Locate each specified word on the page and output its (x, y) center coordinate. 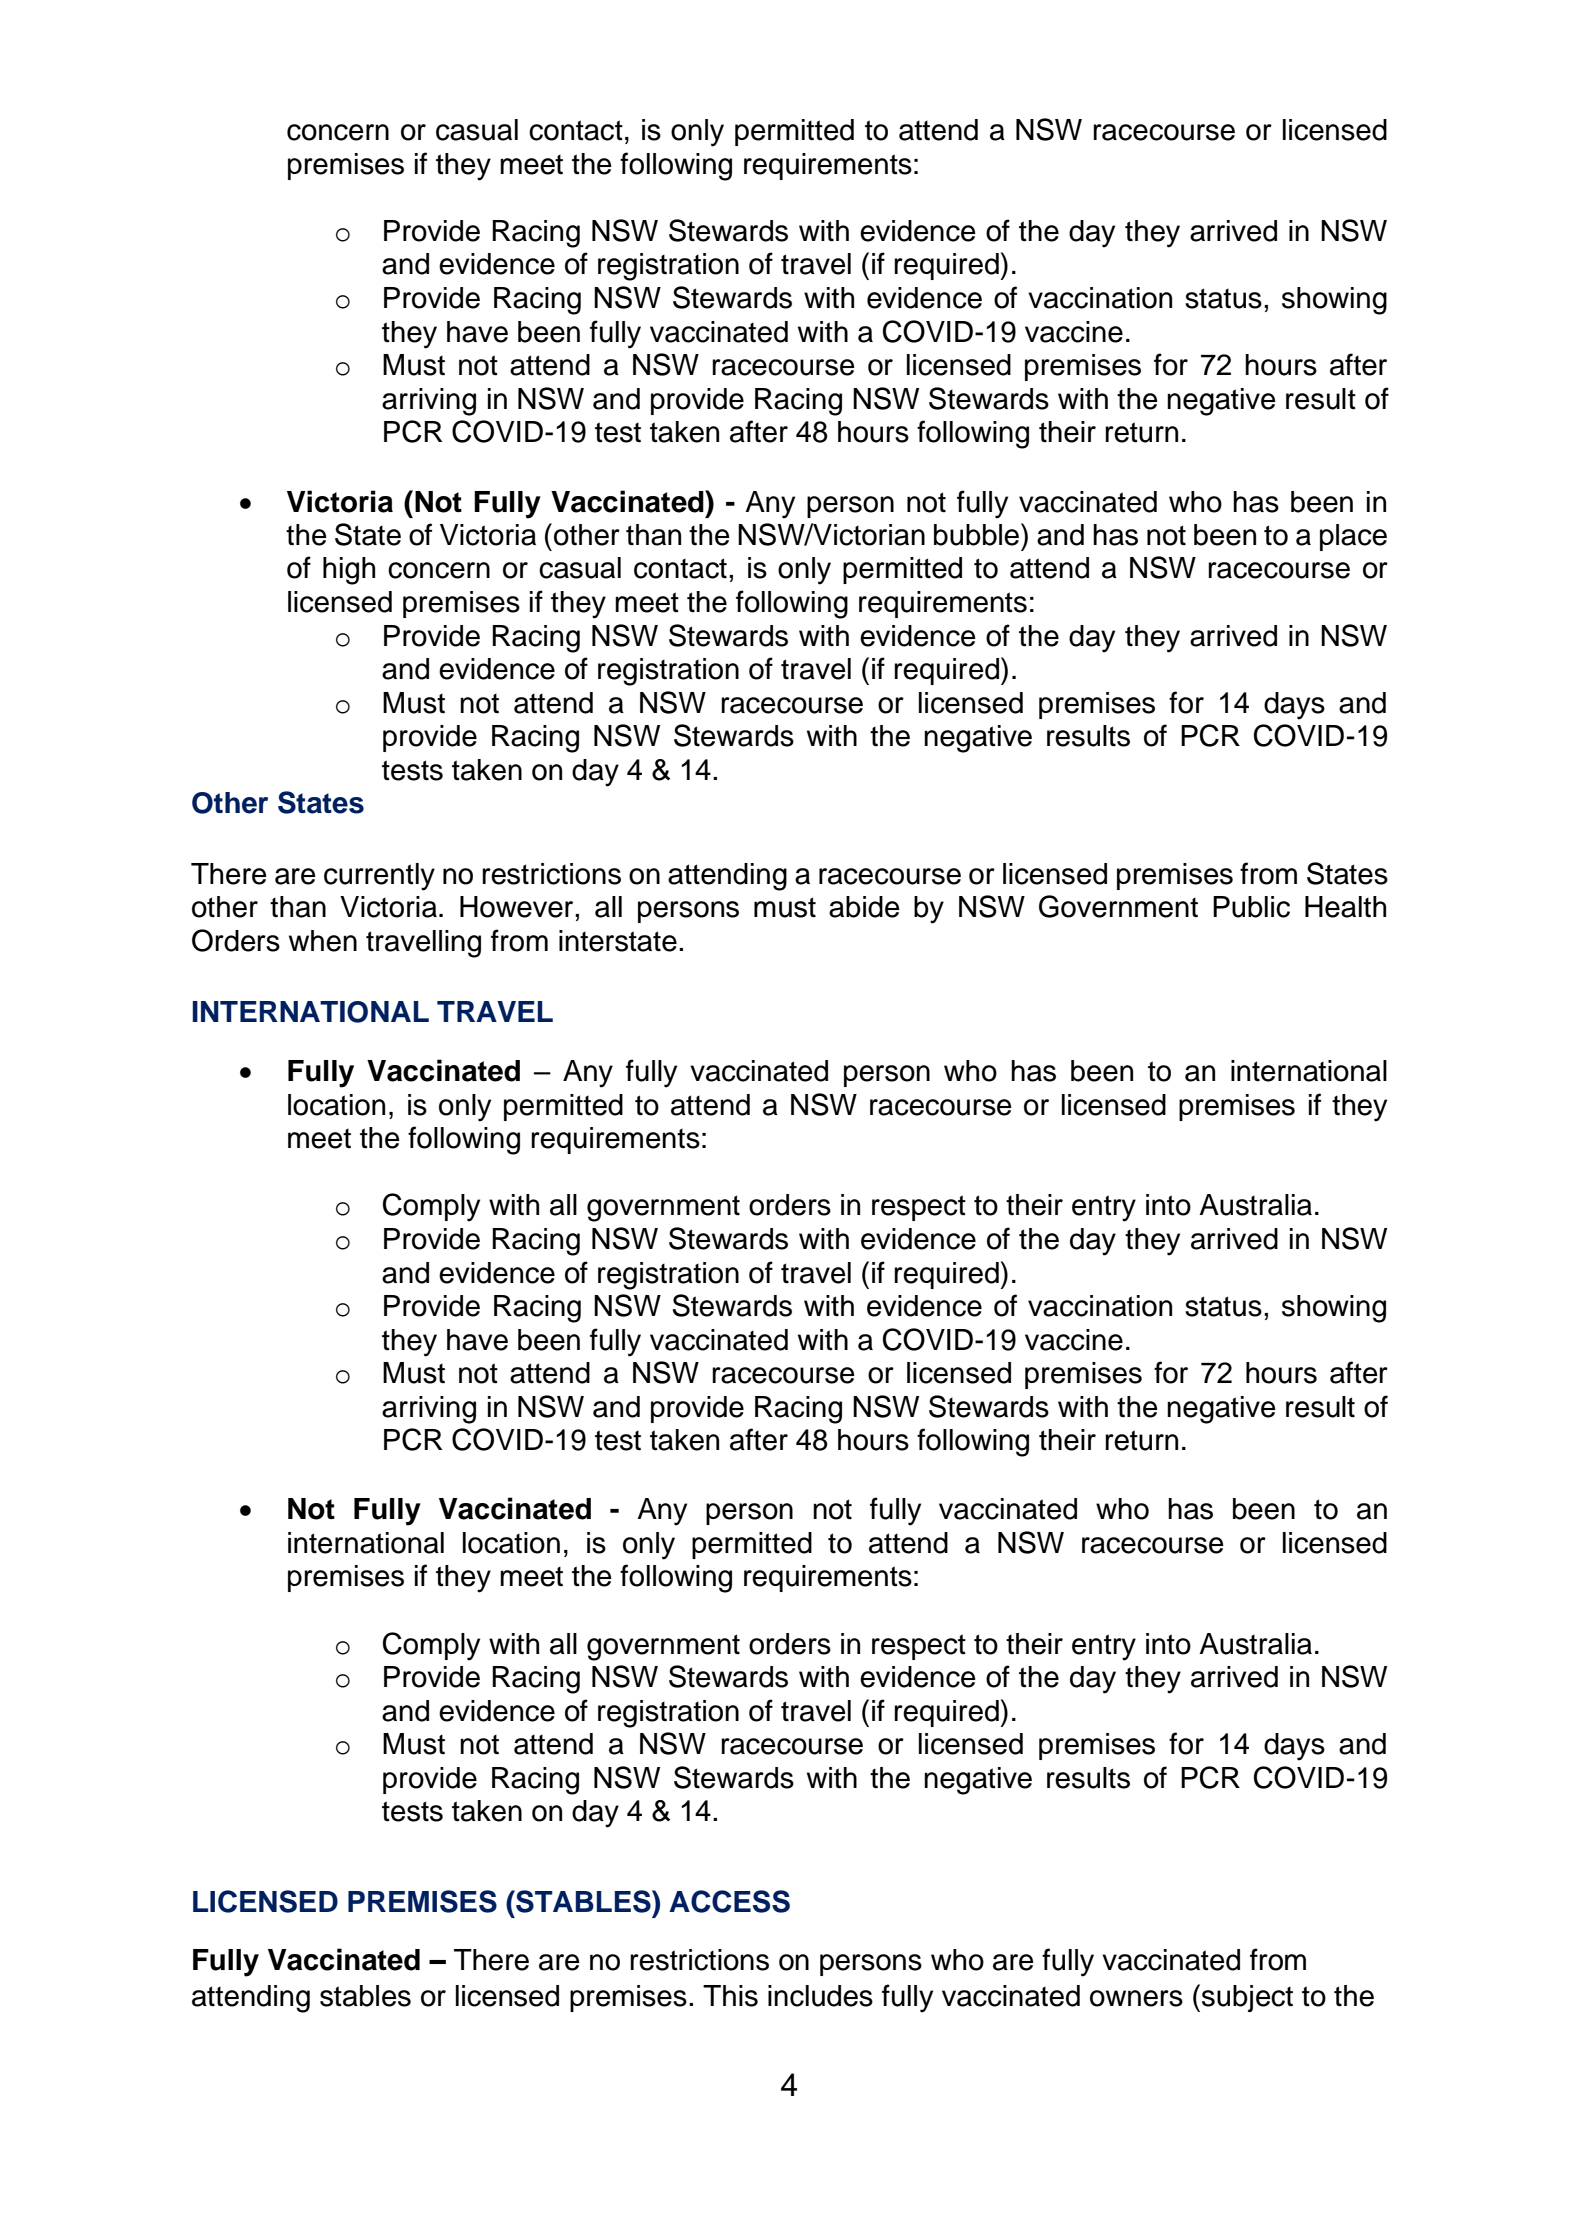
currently (379, 877)
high (349, 571)
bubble (976, 535)
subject (1247, 1998)
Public (1251, 907)
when (323, 941)
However (518, 907)
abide (864, 907)
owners (1136, 1998)
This (730, 1996)
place (1353, 537)
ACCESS (729, 1901)
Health (1345, 907)
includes (820, 1996)
